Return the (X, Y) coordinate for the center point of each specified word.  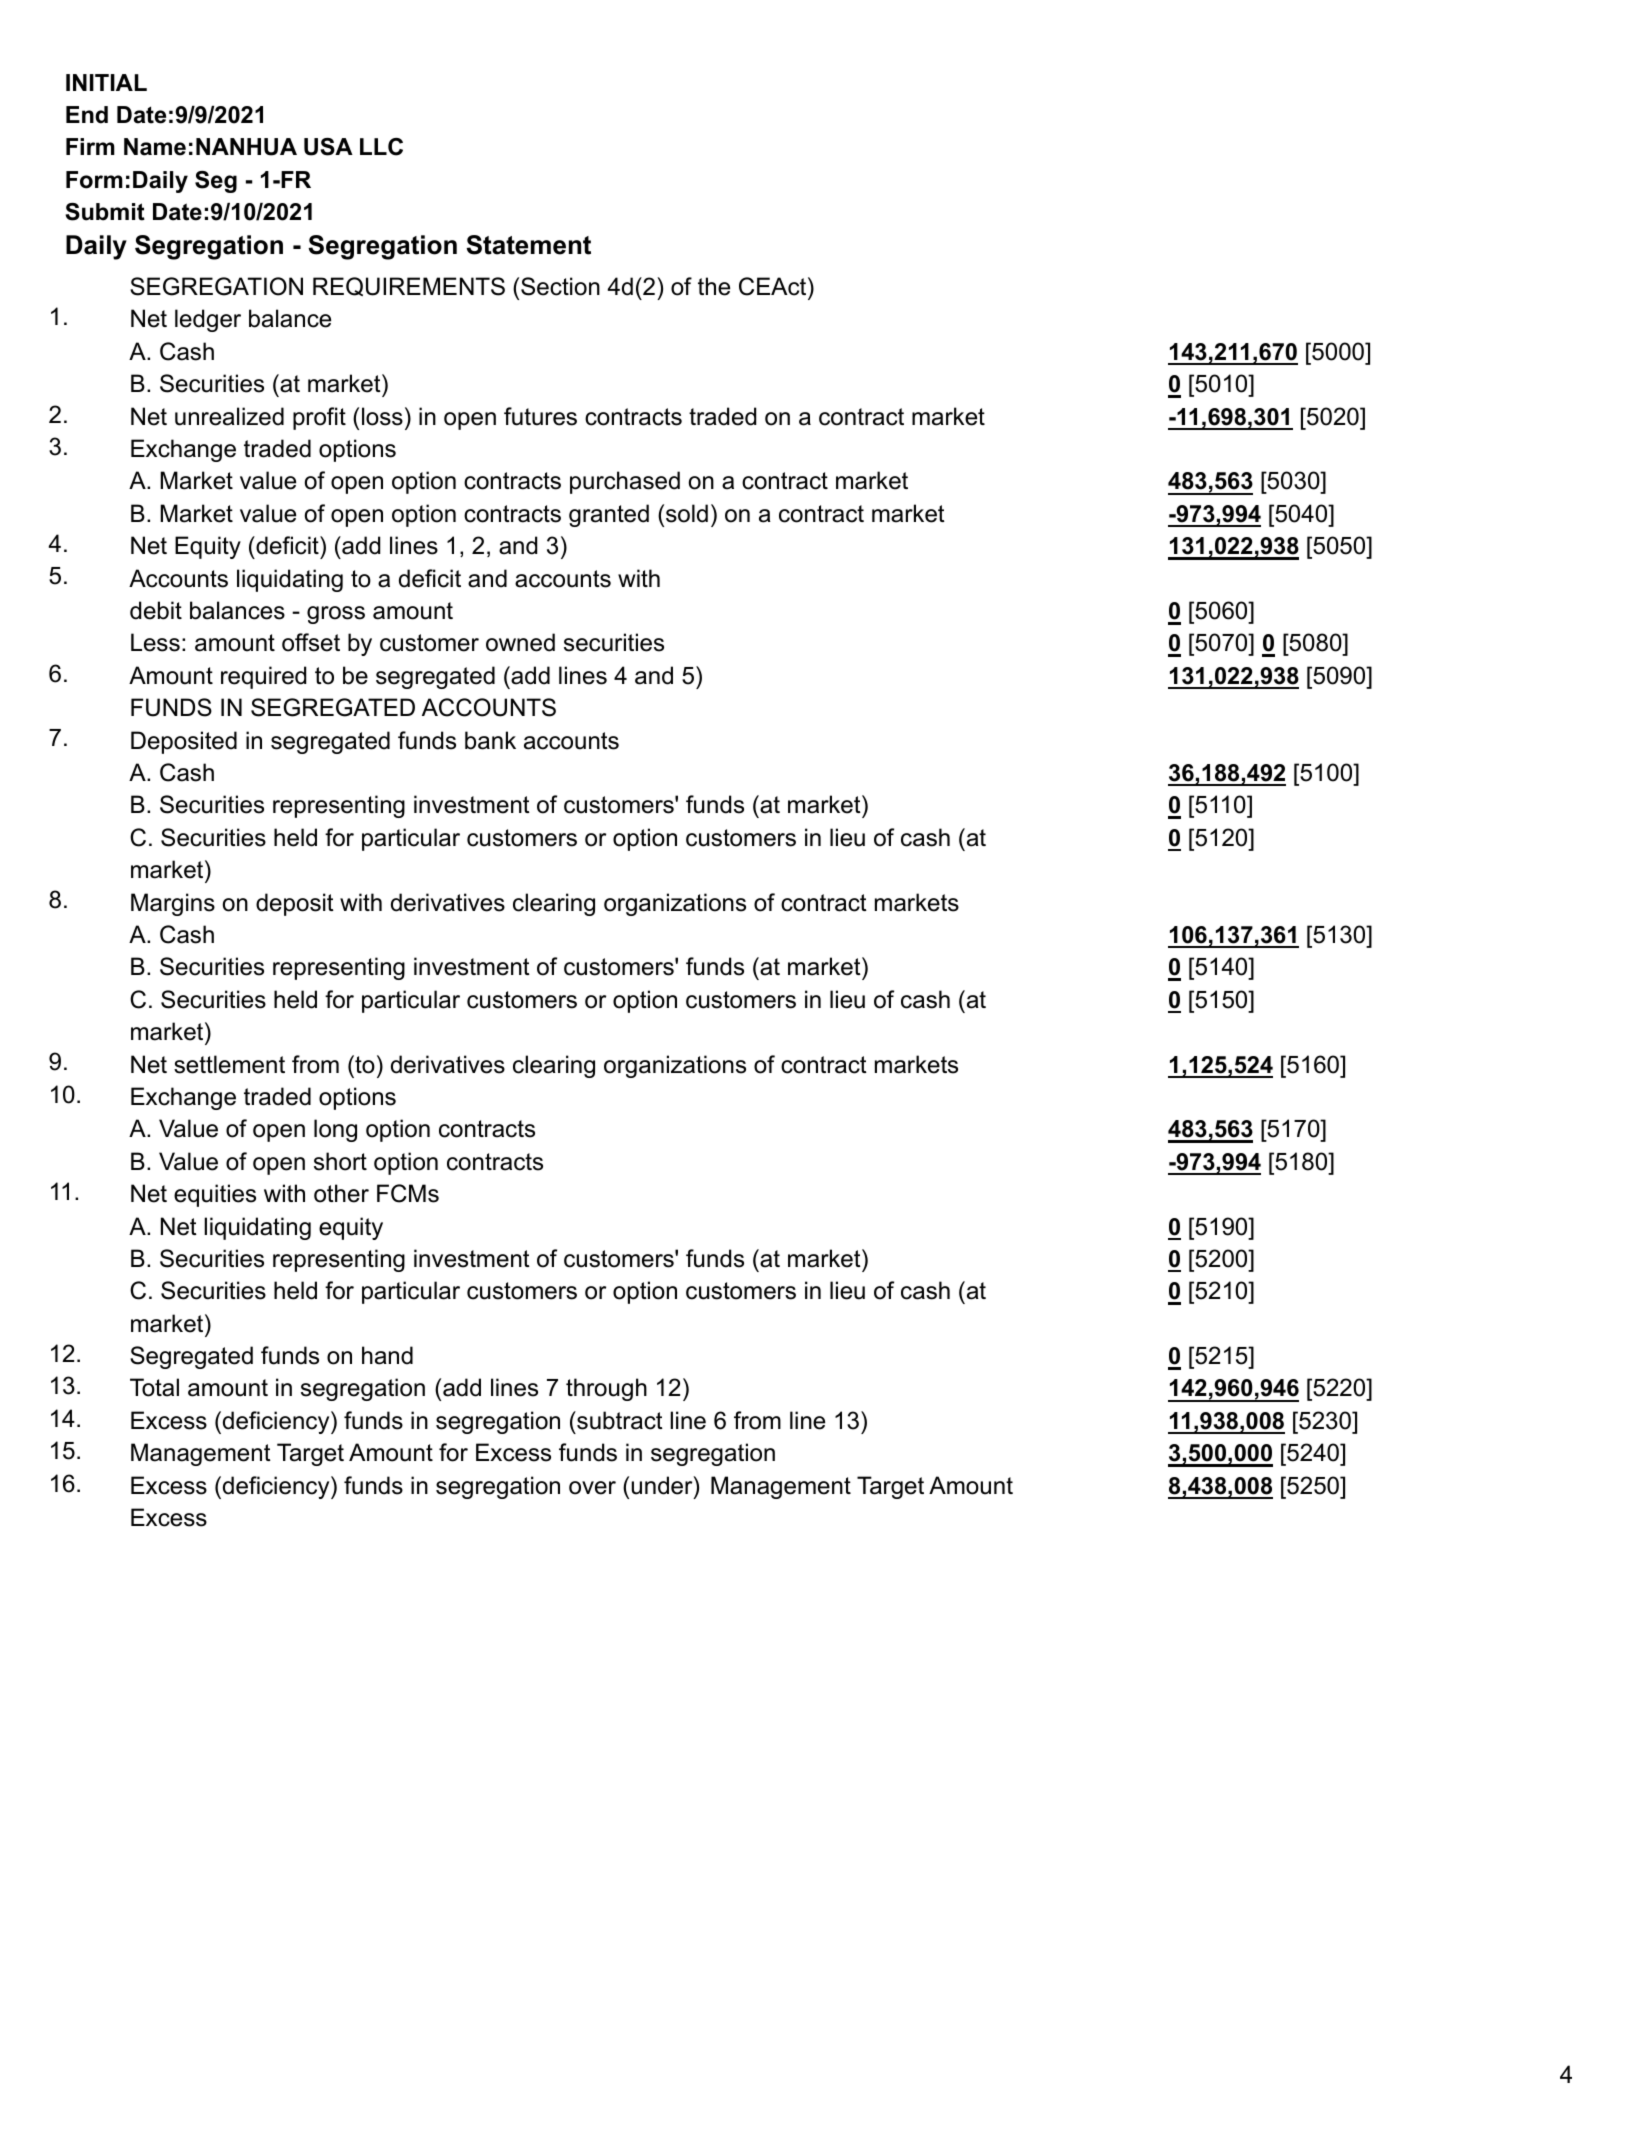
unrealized (229, 416)
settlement (229, 1064)
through (606, 1389)
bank (490, 740)
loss (382, 416)
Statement (528, 245)
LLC (381, 147)
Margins (173, 904)
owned (520, 642)
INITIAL (106, 82)
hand (387, 1355)
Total (154, 1387)
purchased (625, 482)
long (335, 1130)
